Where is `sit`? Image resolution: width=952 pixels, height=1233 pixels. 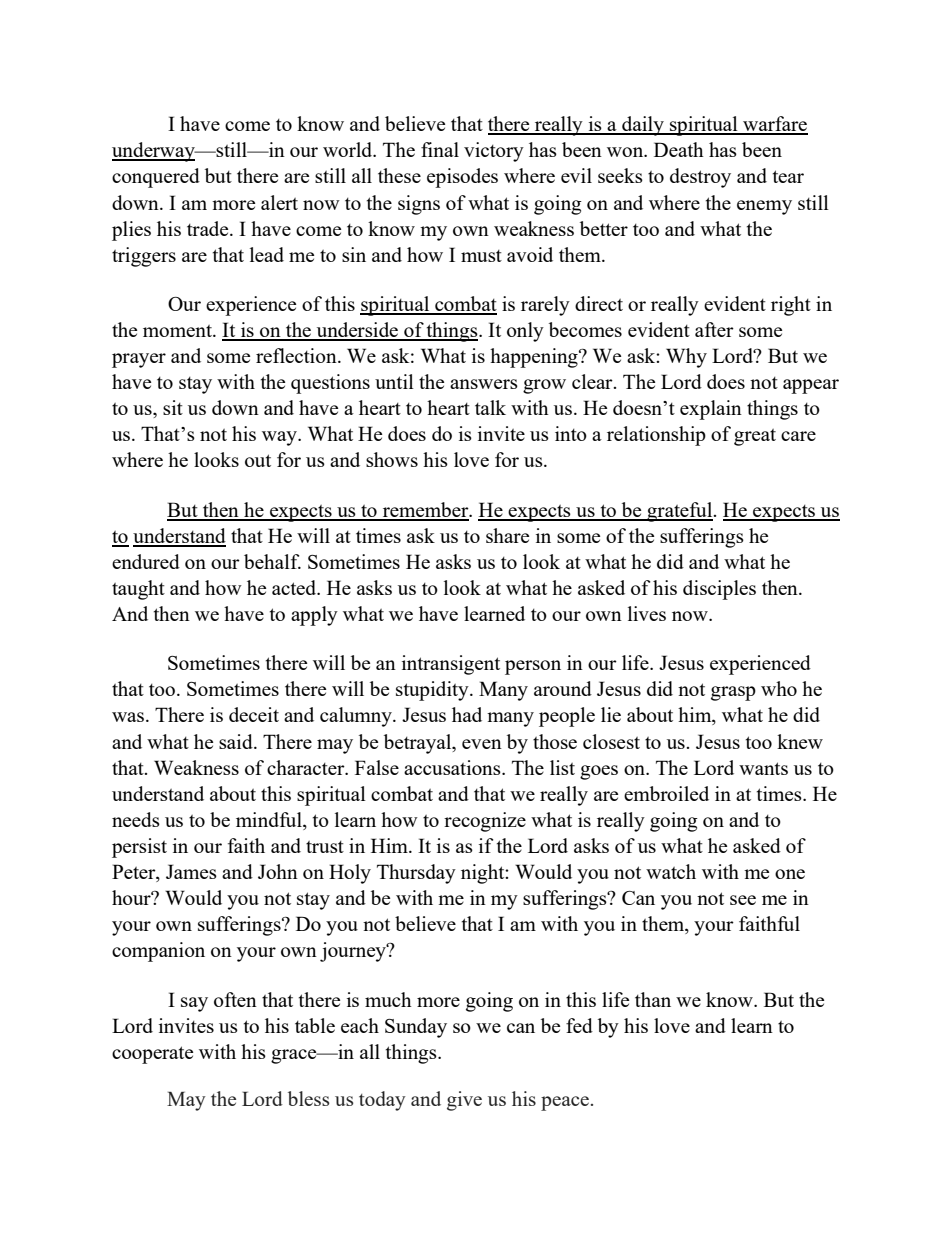
sit is located at coordinates (173, 407).
